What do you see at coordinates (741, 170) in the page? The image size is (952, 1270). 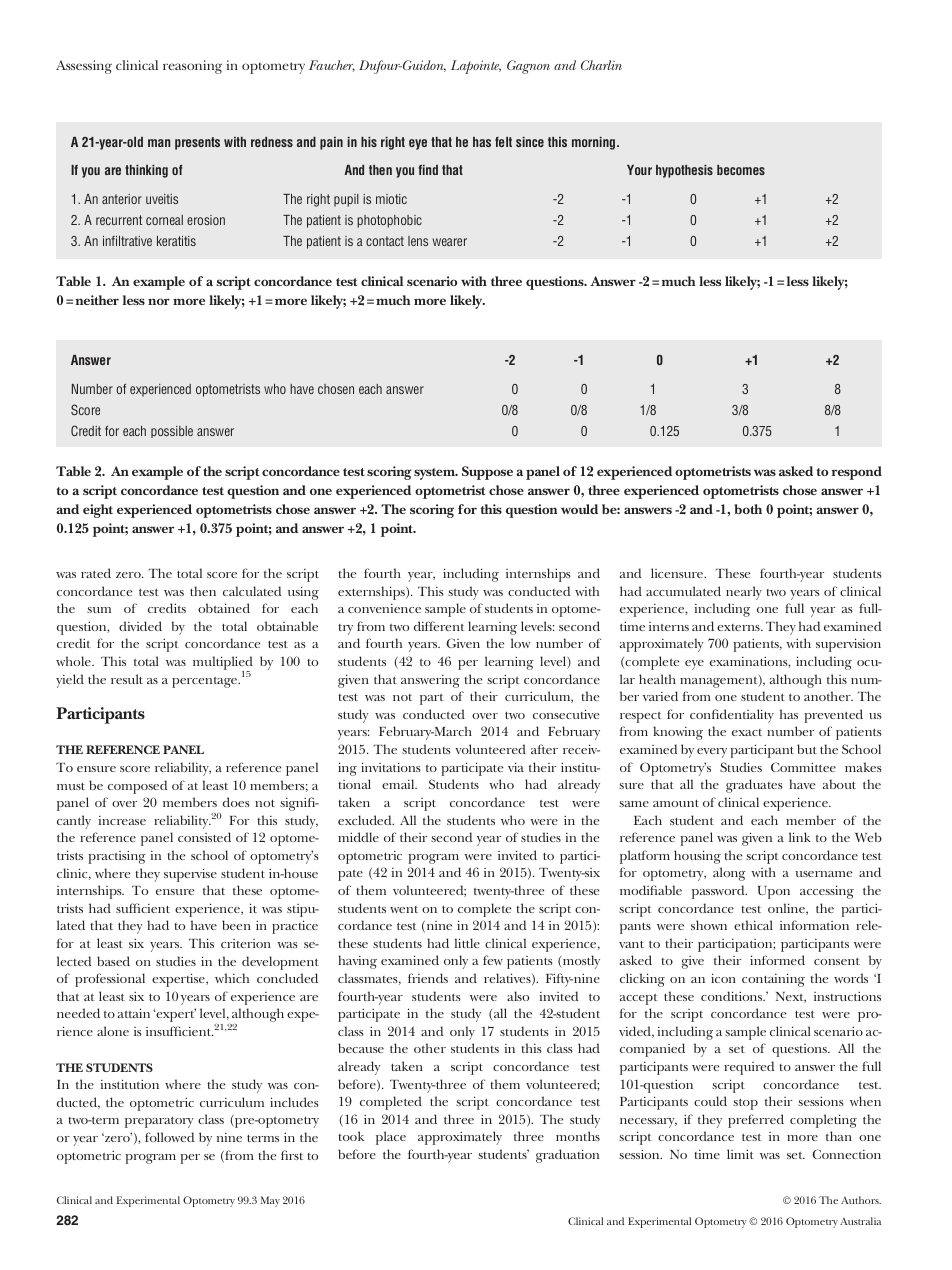 I see `becomes` at bounding box center [741, 170].
